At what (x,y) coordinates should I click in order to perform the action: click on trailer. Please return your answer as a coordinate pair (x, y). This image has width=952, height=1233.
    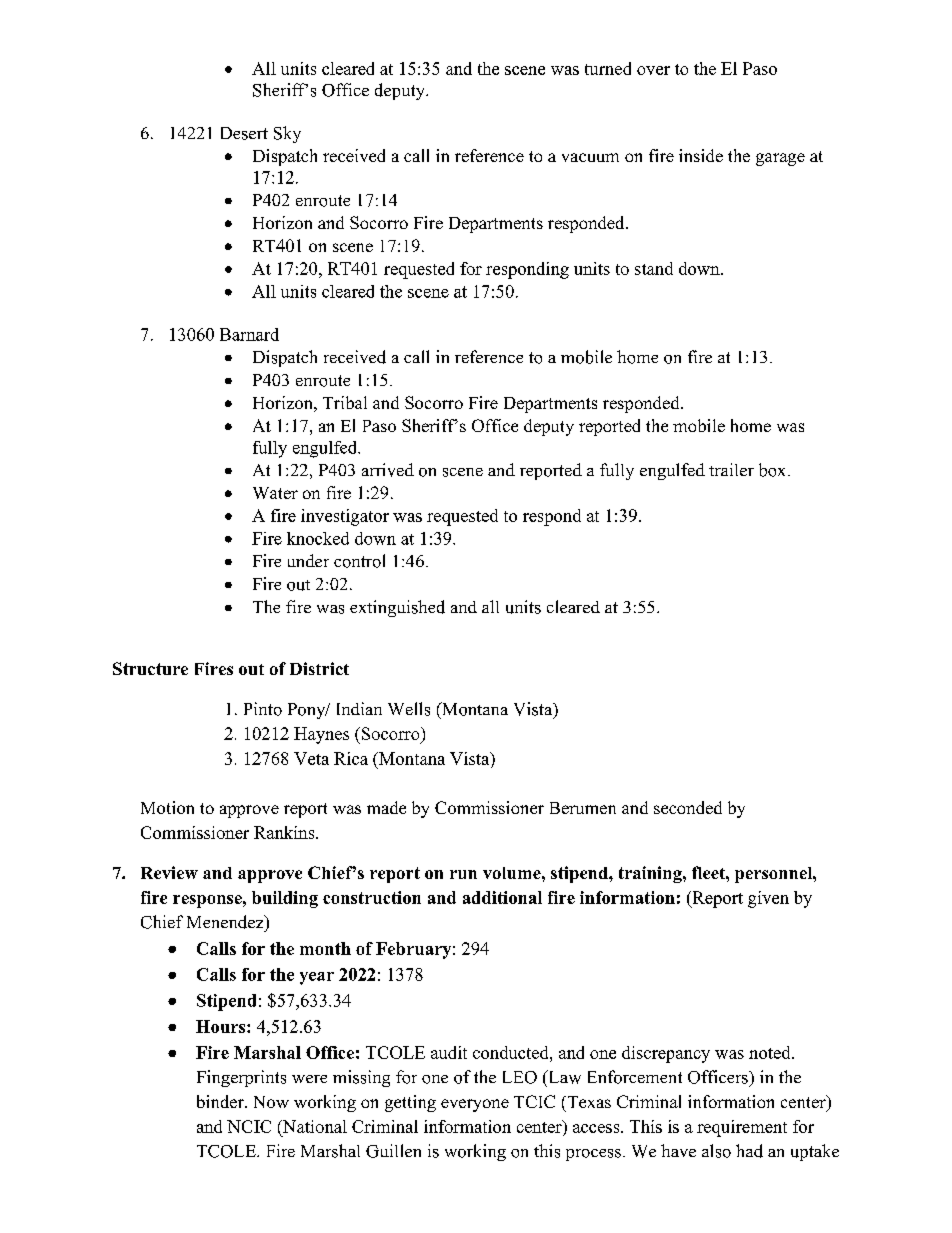
    Looking at the image, I should click on (731, 469).
